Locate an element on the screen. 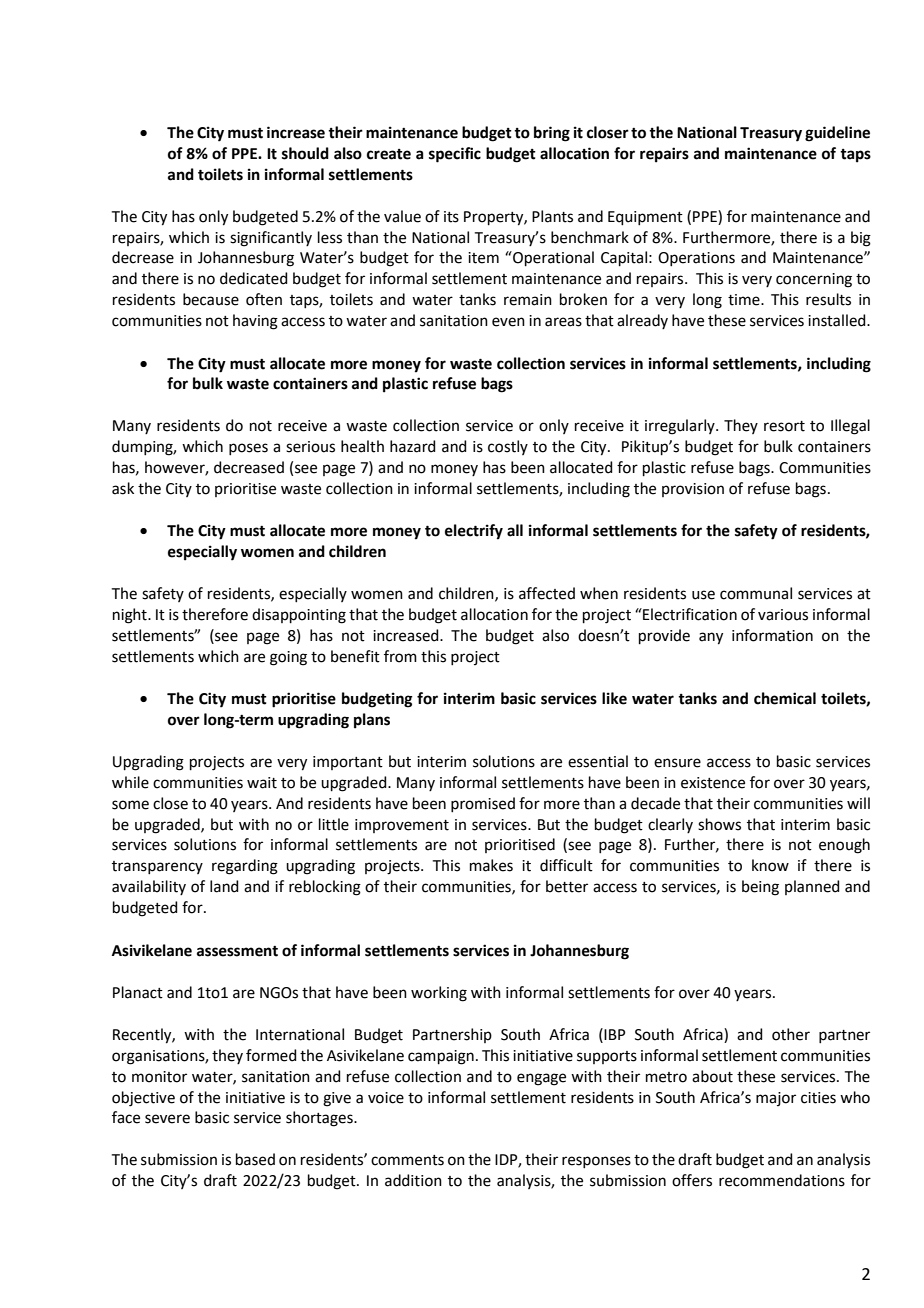 The width and height of the screenshot is (924, 1308). guideline is located at coordinates (837, 134).
